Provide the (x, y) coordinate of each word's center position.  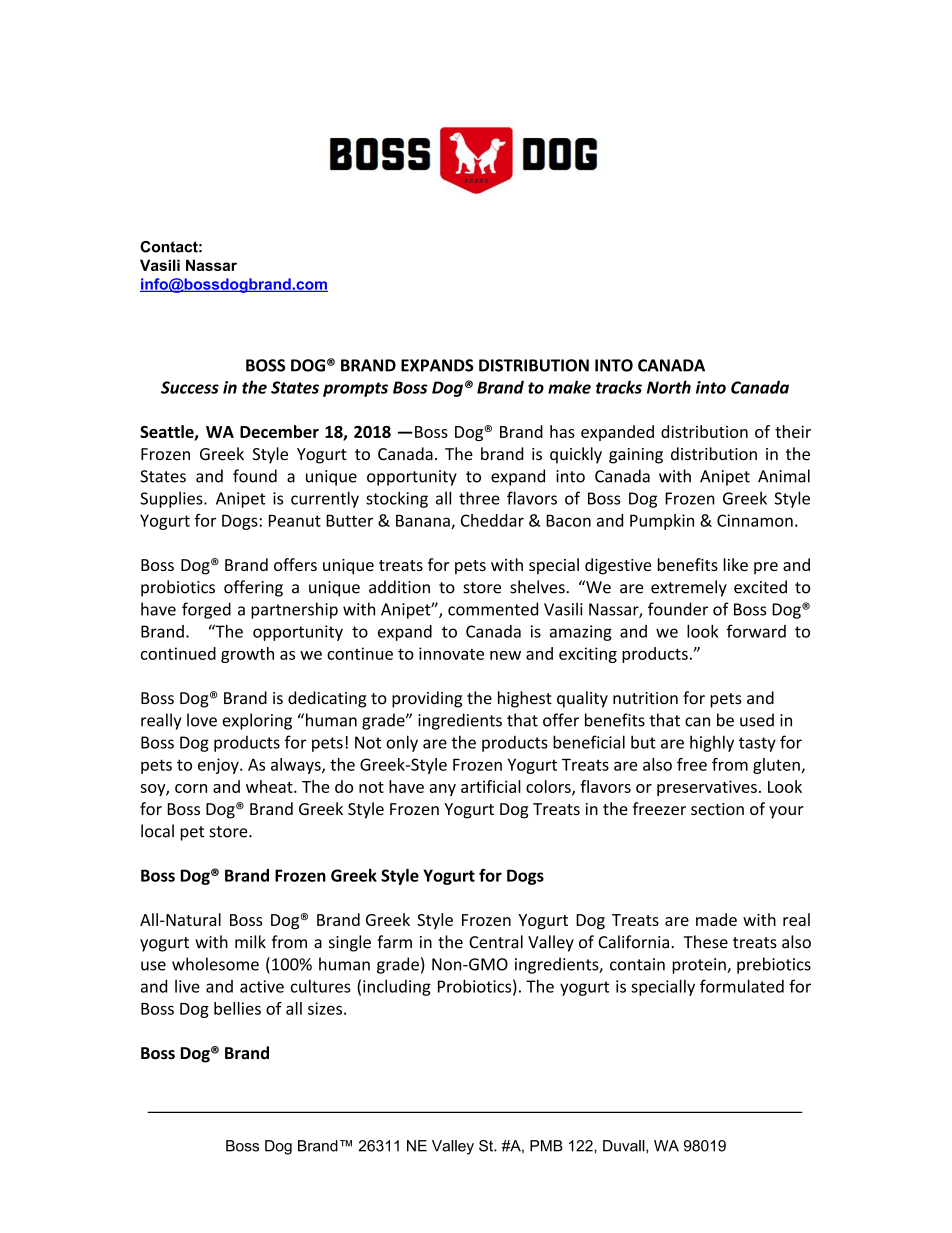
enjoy (219, 766)
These (706, 942)
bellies (237, 1008)
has (562, 431)
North (669, 387)
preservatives (707, 788)
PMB (546, 1146)
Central (496, 942)
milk (250, 941)
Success (190, 387)
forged (206, 610)
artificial (491, 786)
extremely (689, 588)
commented (493, 609)
